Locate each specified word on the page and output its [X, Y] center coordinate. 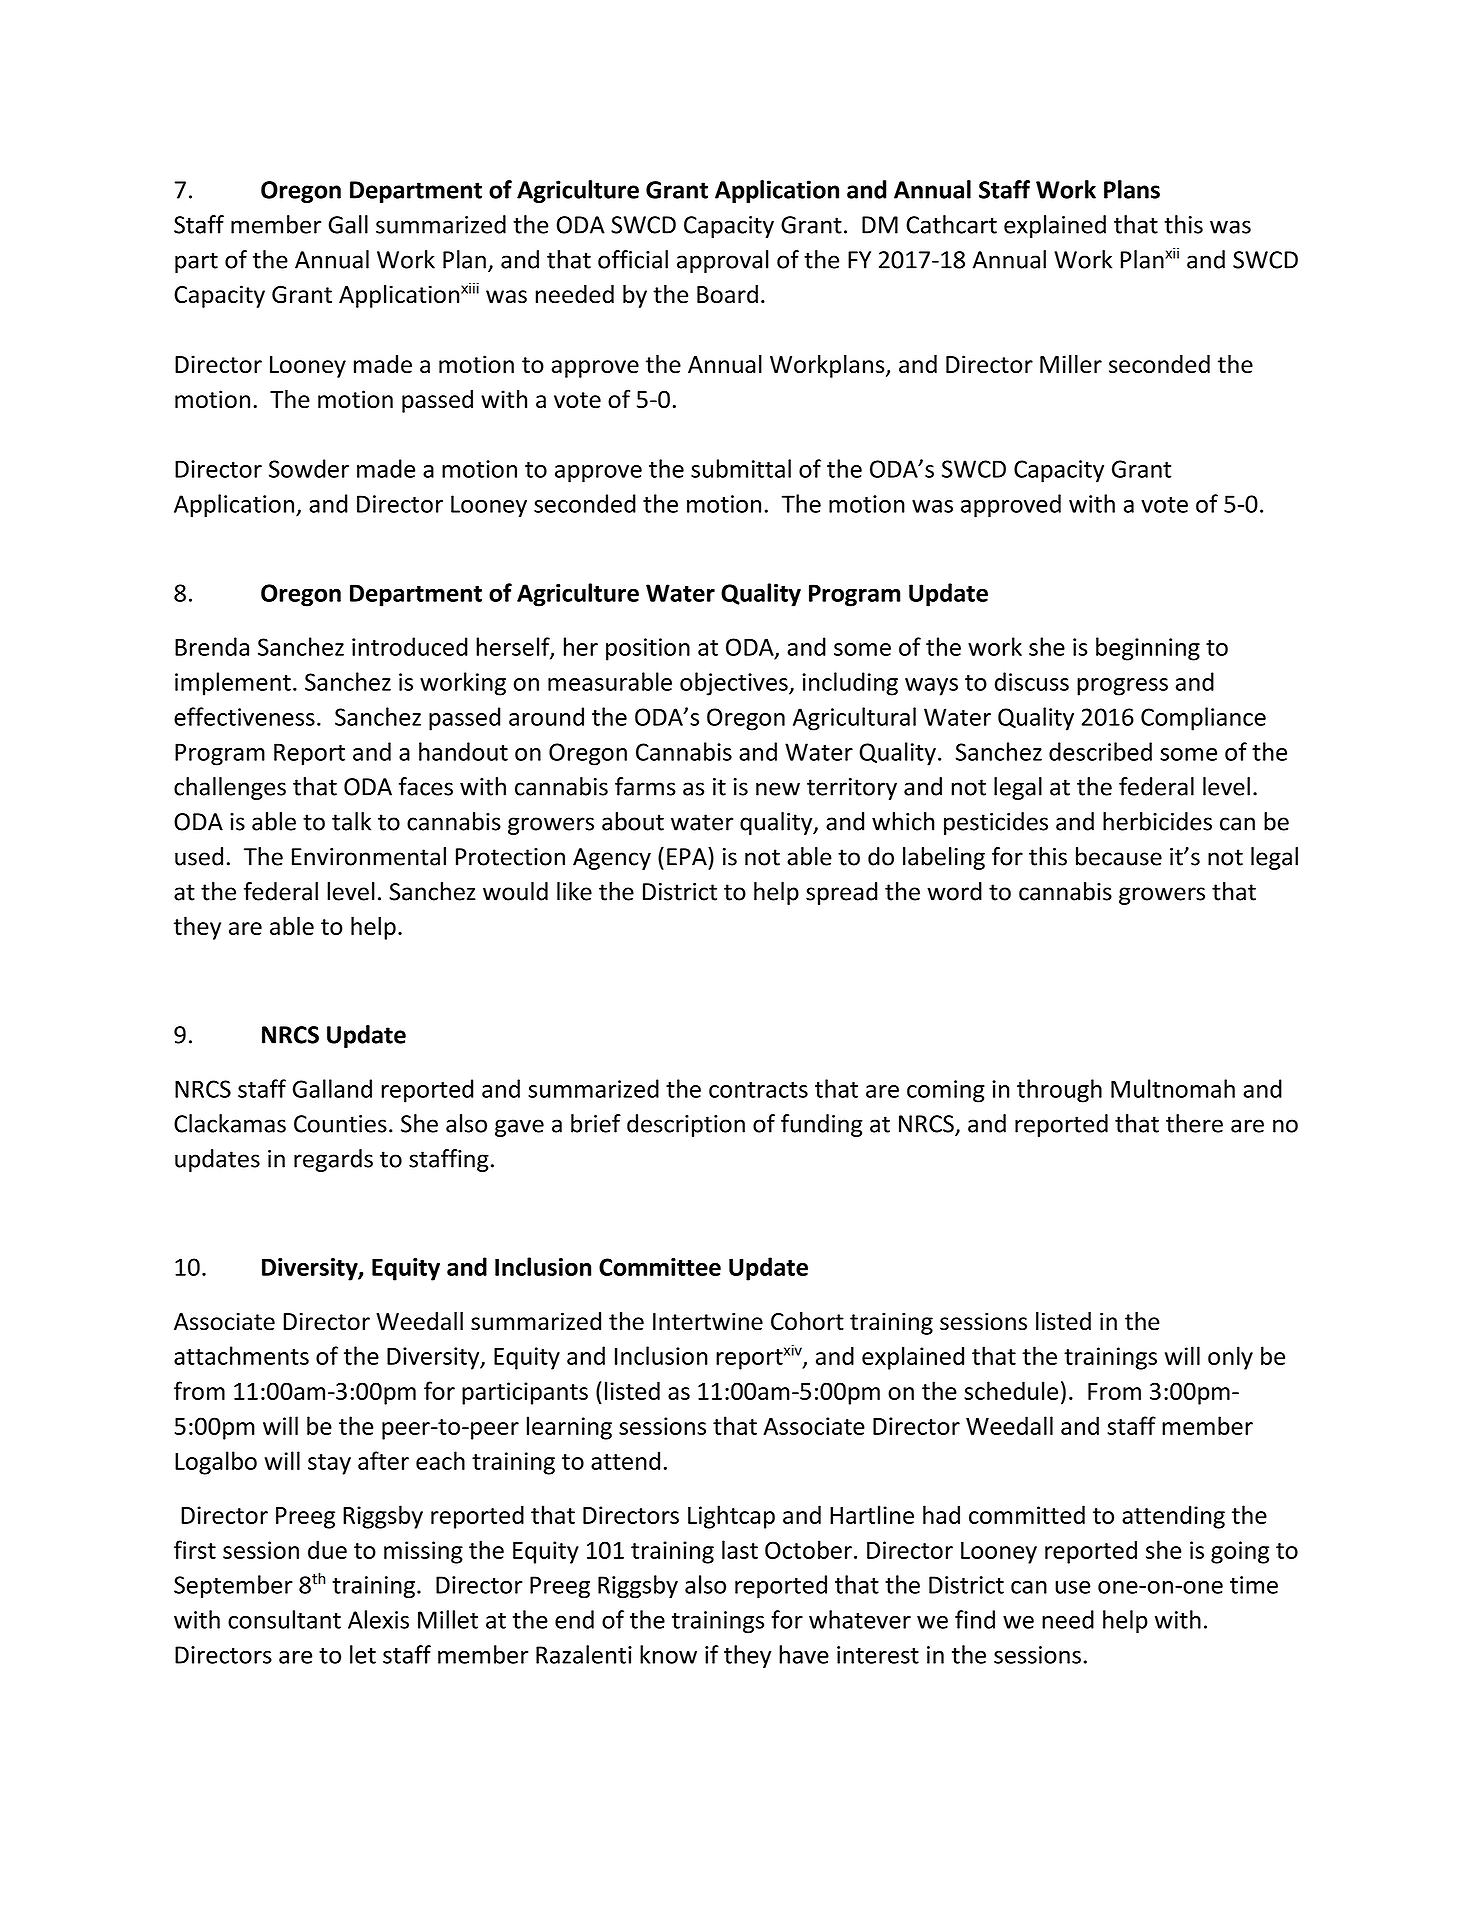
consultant [284, 1619]
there [1194, 1123]
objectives [735, 684]
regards [333, 1160]
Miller [1071, 363]
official [633, 259]
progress [1122, 687]
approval [723, 261]
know [668, 1654]
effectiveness [244, 716]
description [686, 1125]
